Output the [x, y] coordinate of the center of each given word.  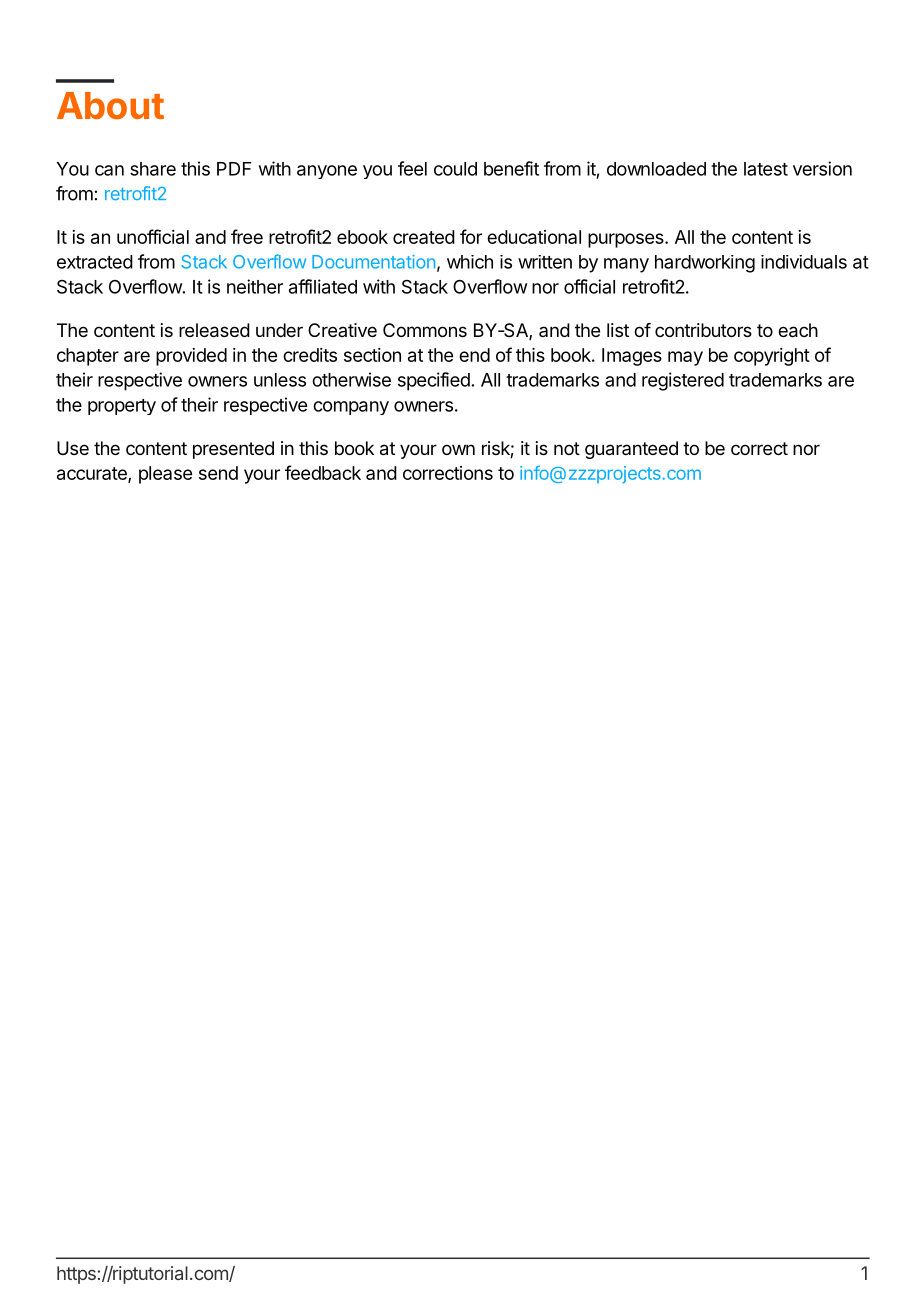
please [165, 475]
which [470, 262]
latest [766, 169]
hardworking [705, 264]
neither [255, 286]
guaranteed [631, 450]
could [455, 169]
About [110, 106]
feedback [323, 472]
